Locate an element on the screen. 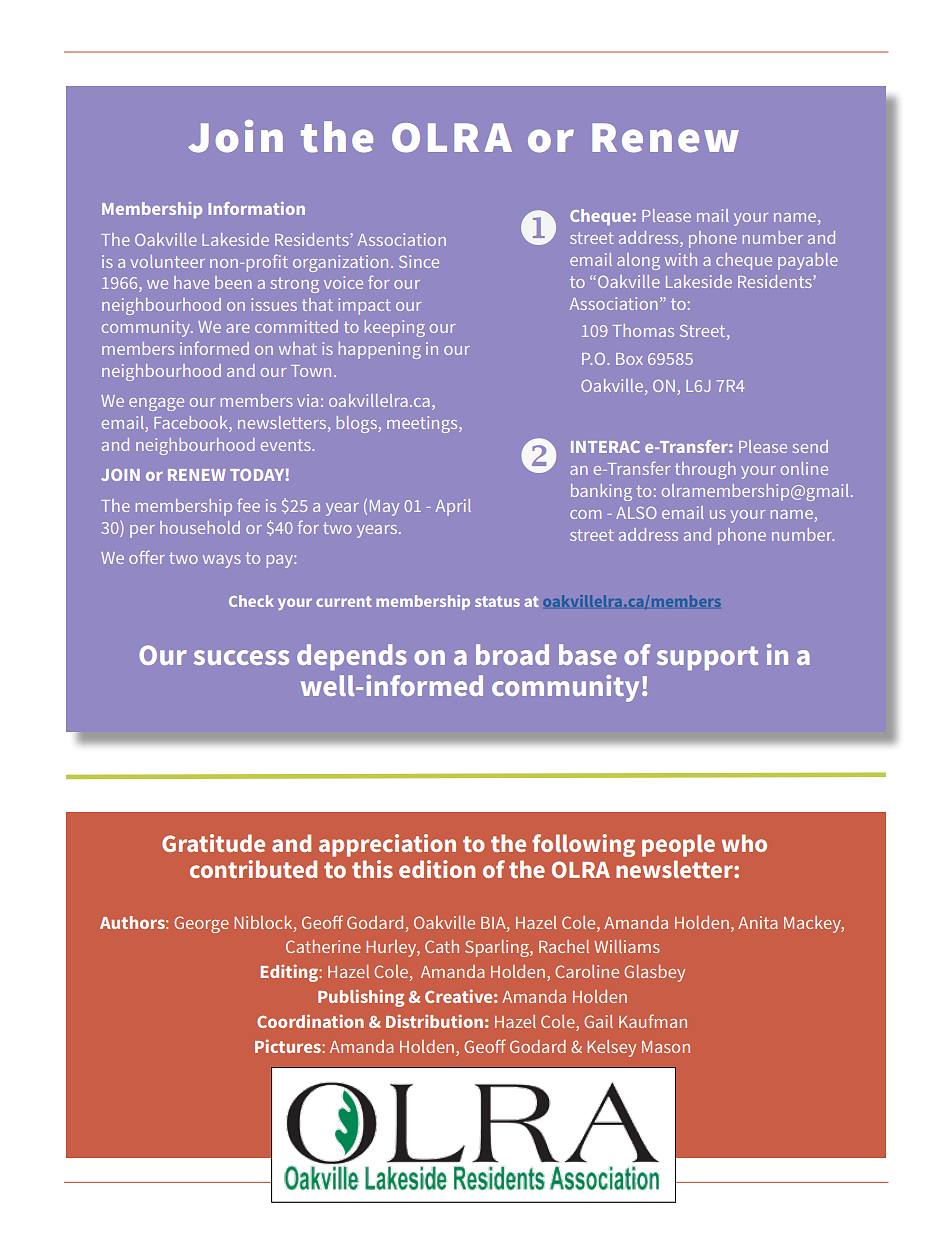 The image size is (952, 1233). through is located at coordinates (705, 470).
